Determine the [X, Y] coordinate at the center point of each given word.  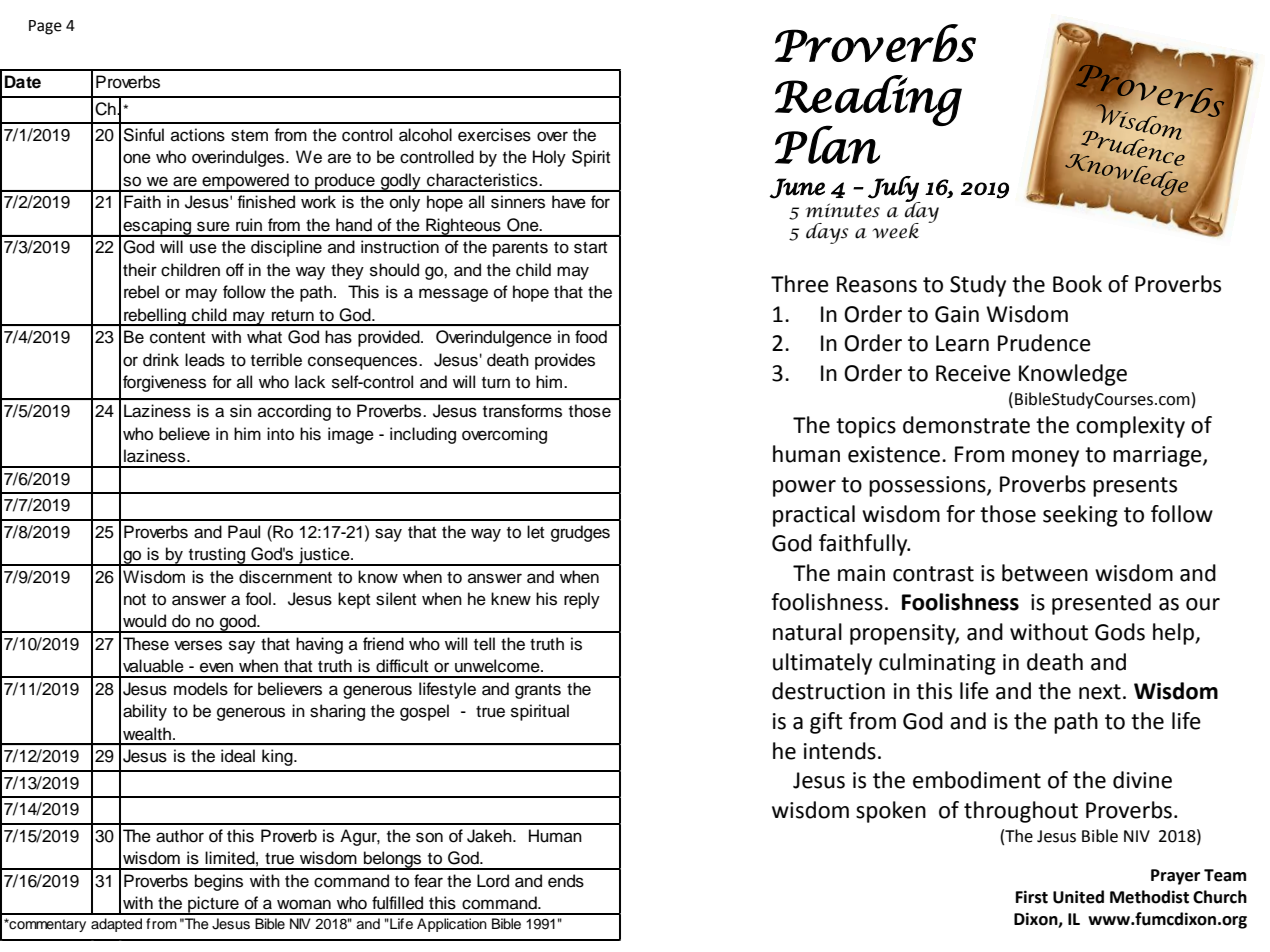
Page [45, 27]
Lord [493, 881]
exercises [494, 135]
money [1045, 458]
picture [213, 905]
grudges [580, 533]
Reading [868, 101]
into [280, 434]
